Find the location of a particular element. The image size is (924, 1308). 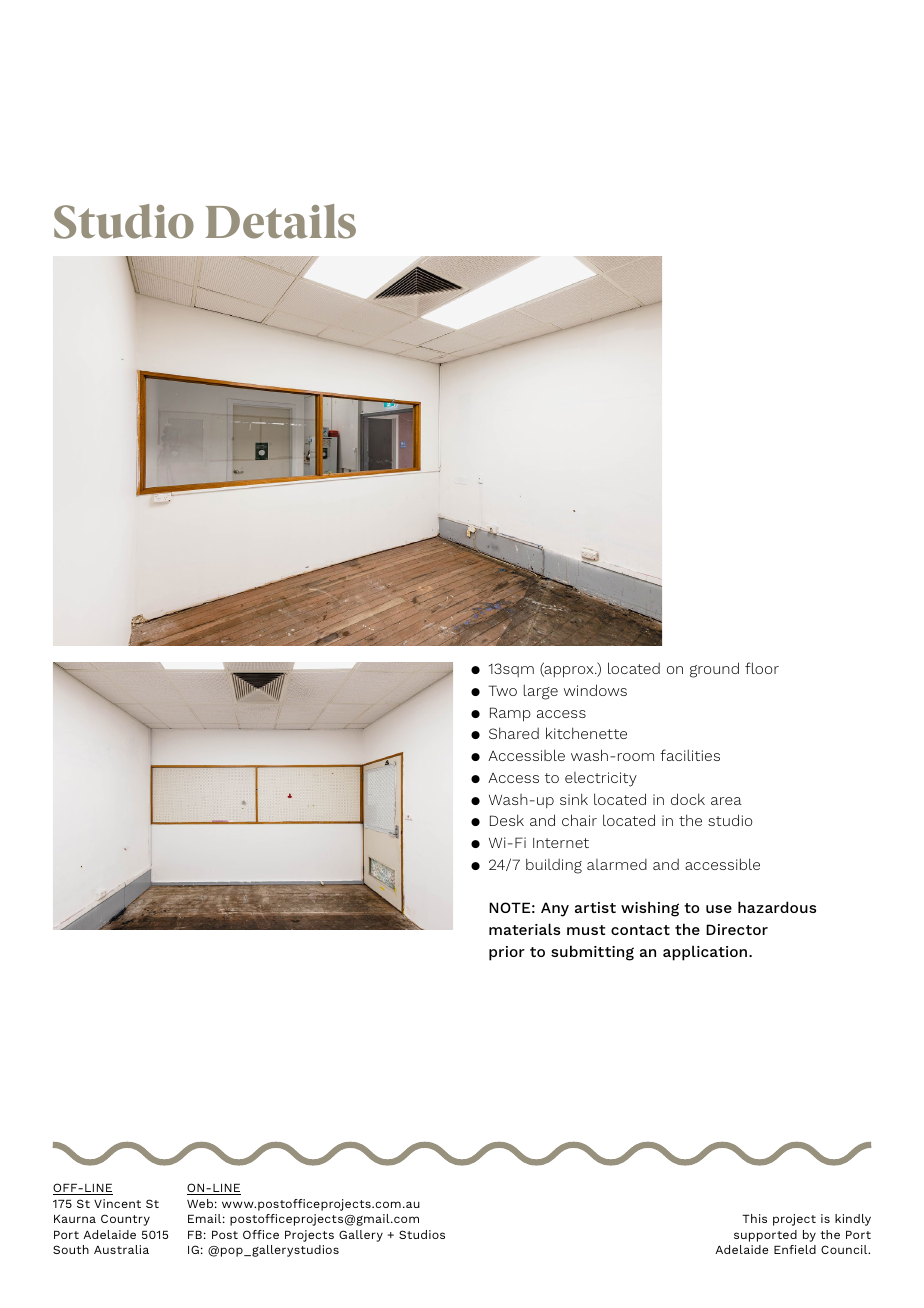

Ramp is located at coordinates (510, 714).
